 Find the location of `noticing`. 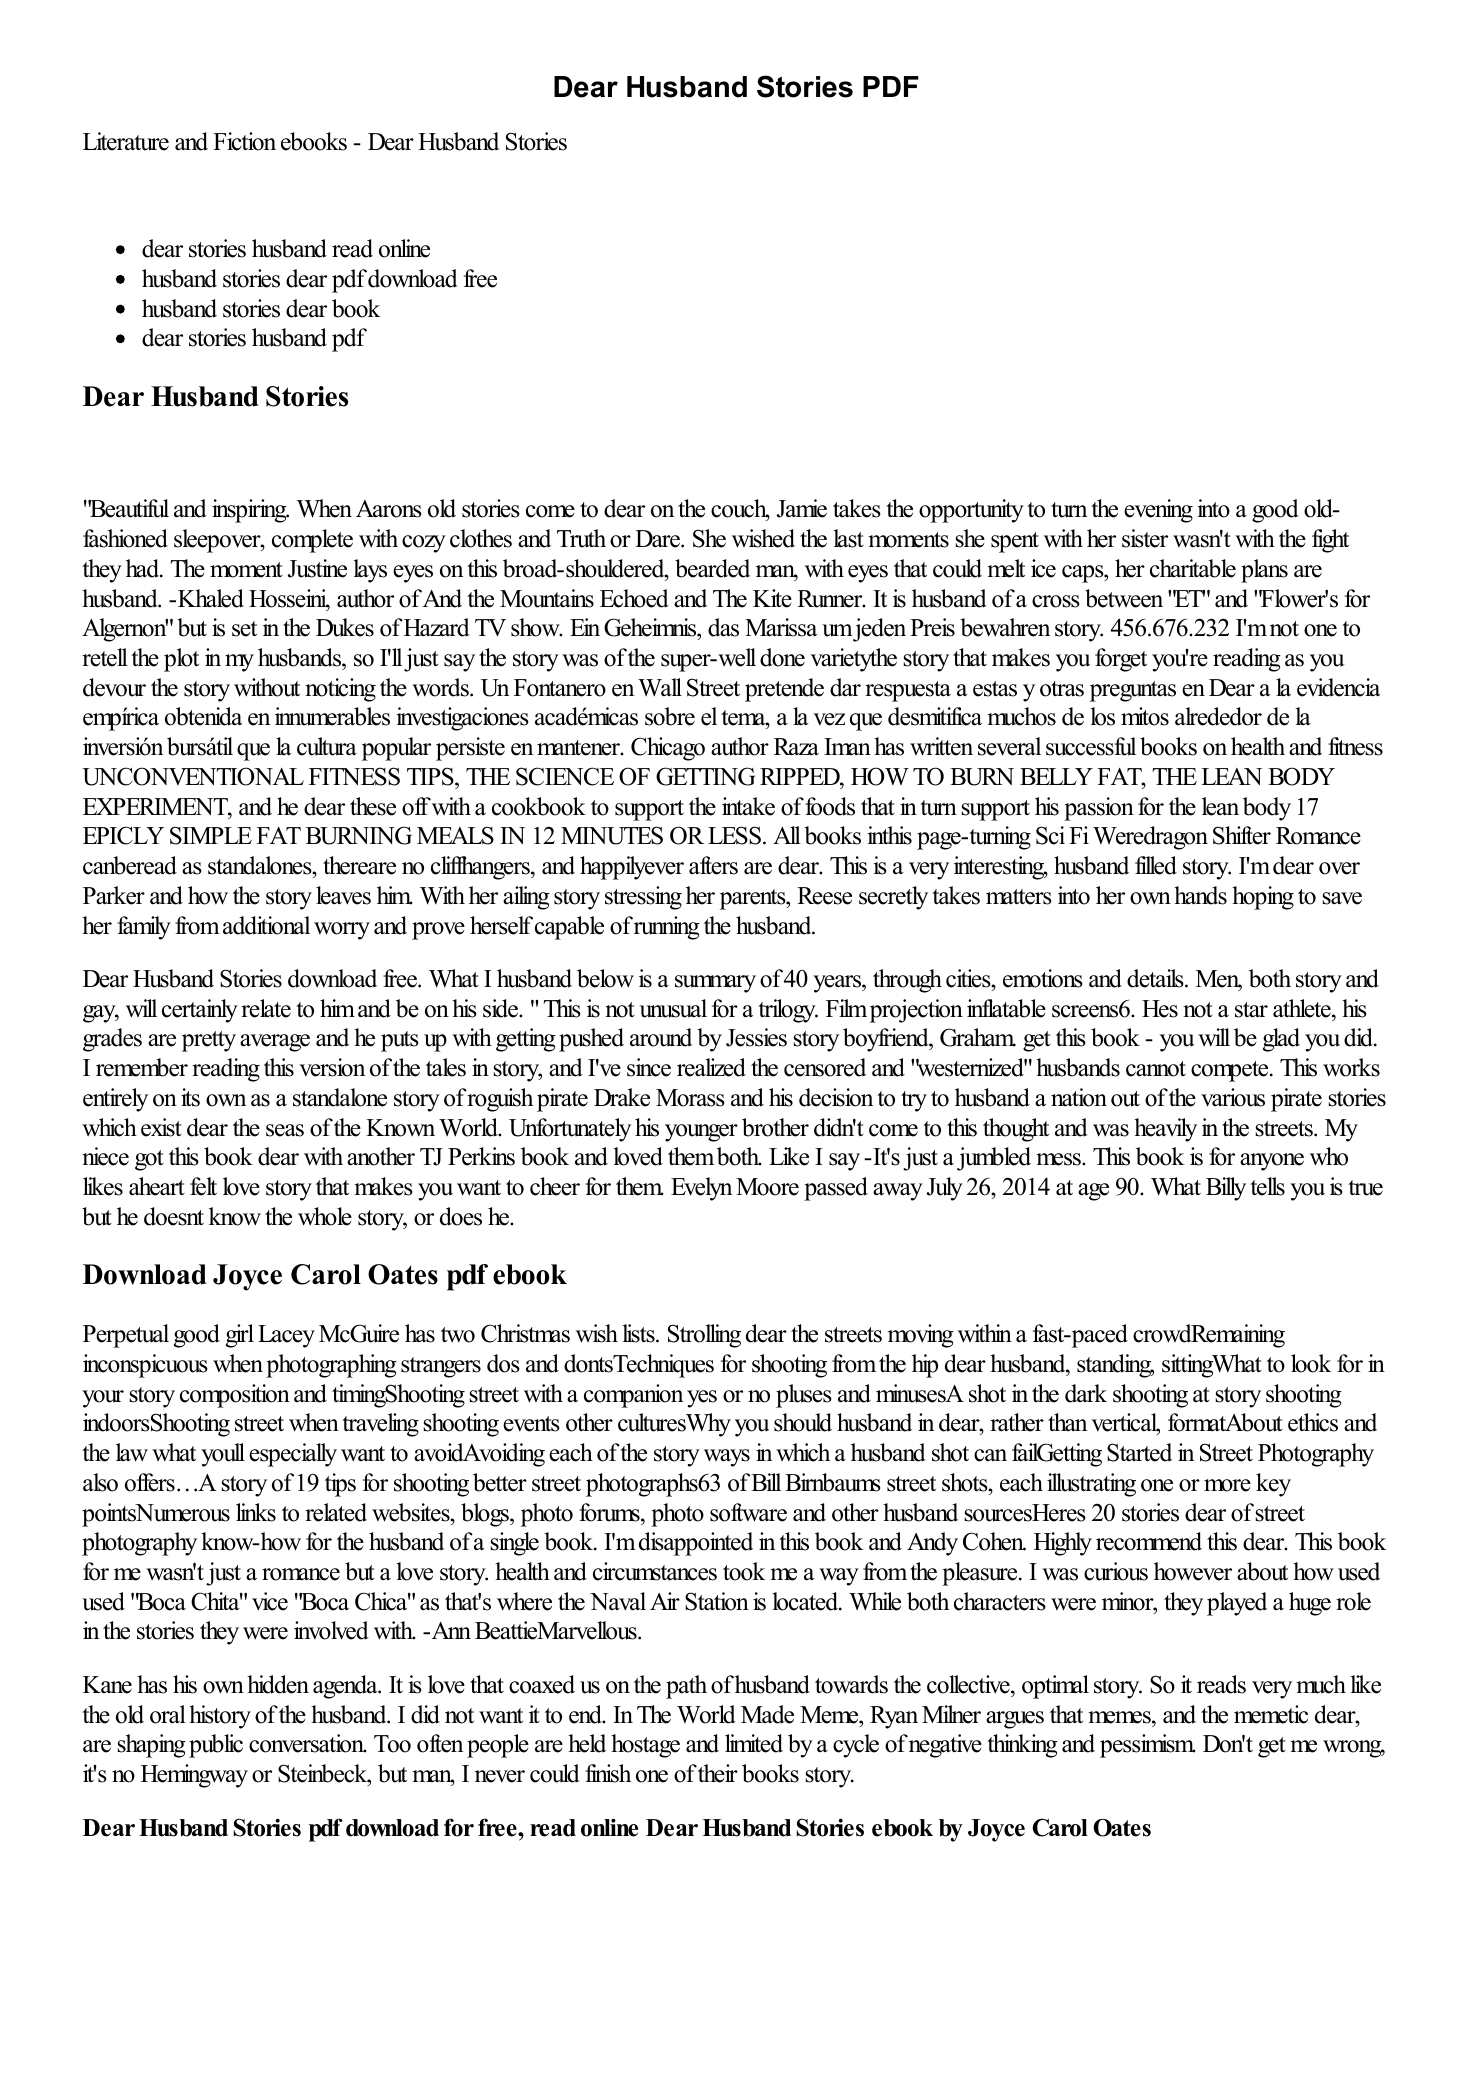

noticing is located at coordinates (340, 690).
